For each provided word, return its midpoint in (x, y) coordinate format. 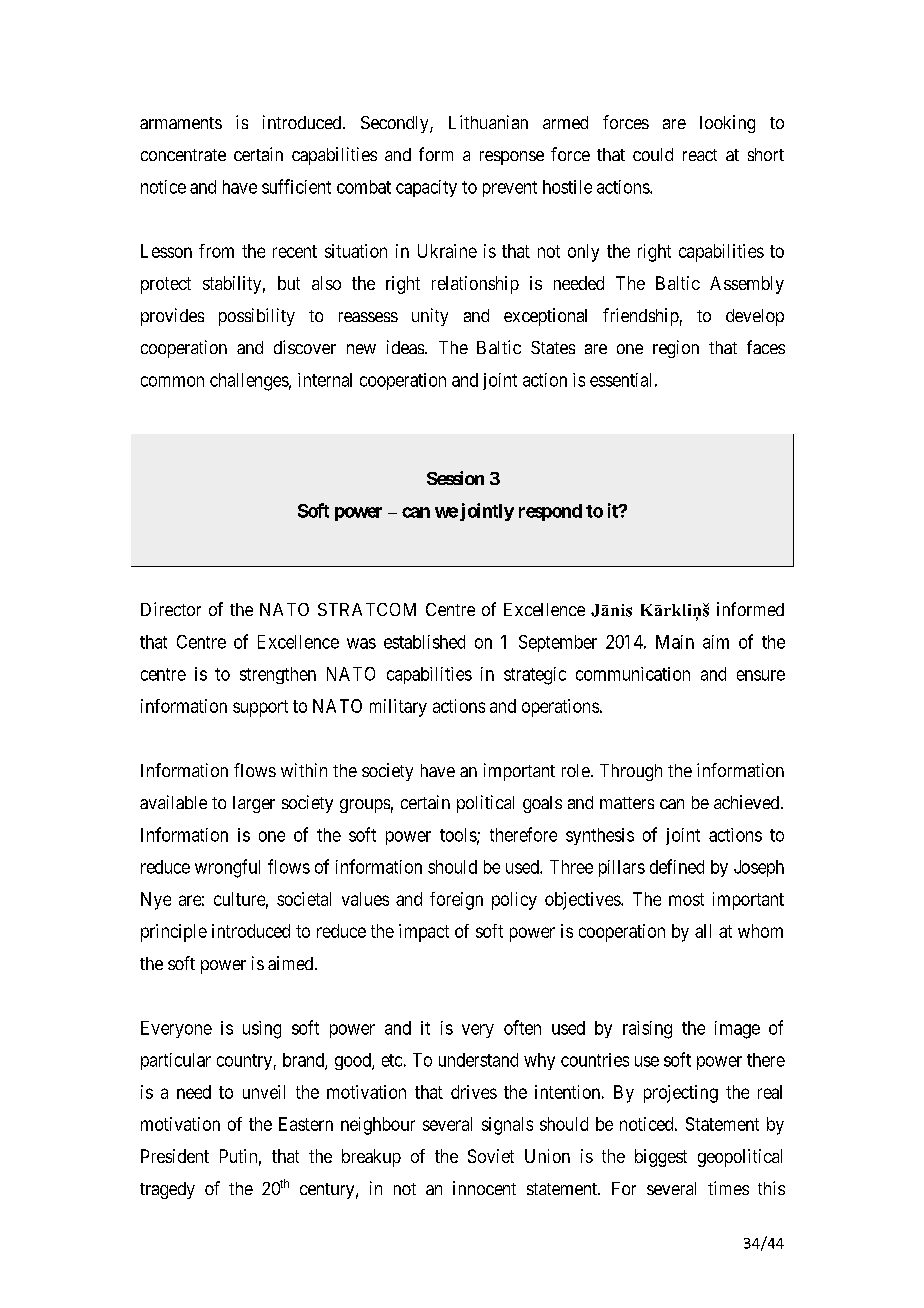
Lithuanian (488, 122)
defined (677, 866)
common (172, 381)
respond (550, 512)
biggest (661, 1158)
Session (455, 478)
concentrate (183, 155)
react (700, 155)
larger (254, 804)
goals (542, 804)
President (175, 1156)
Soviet (491, 1156)
